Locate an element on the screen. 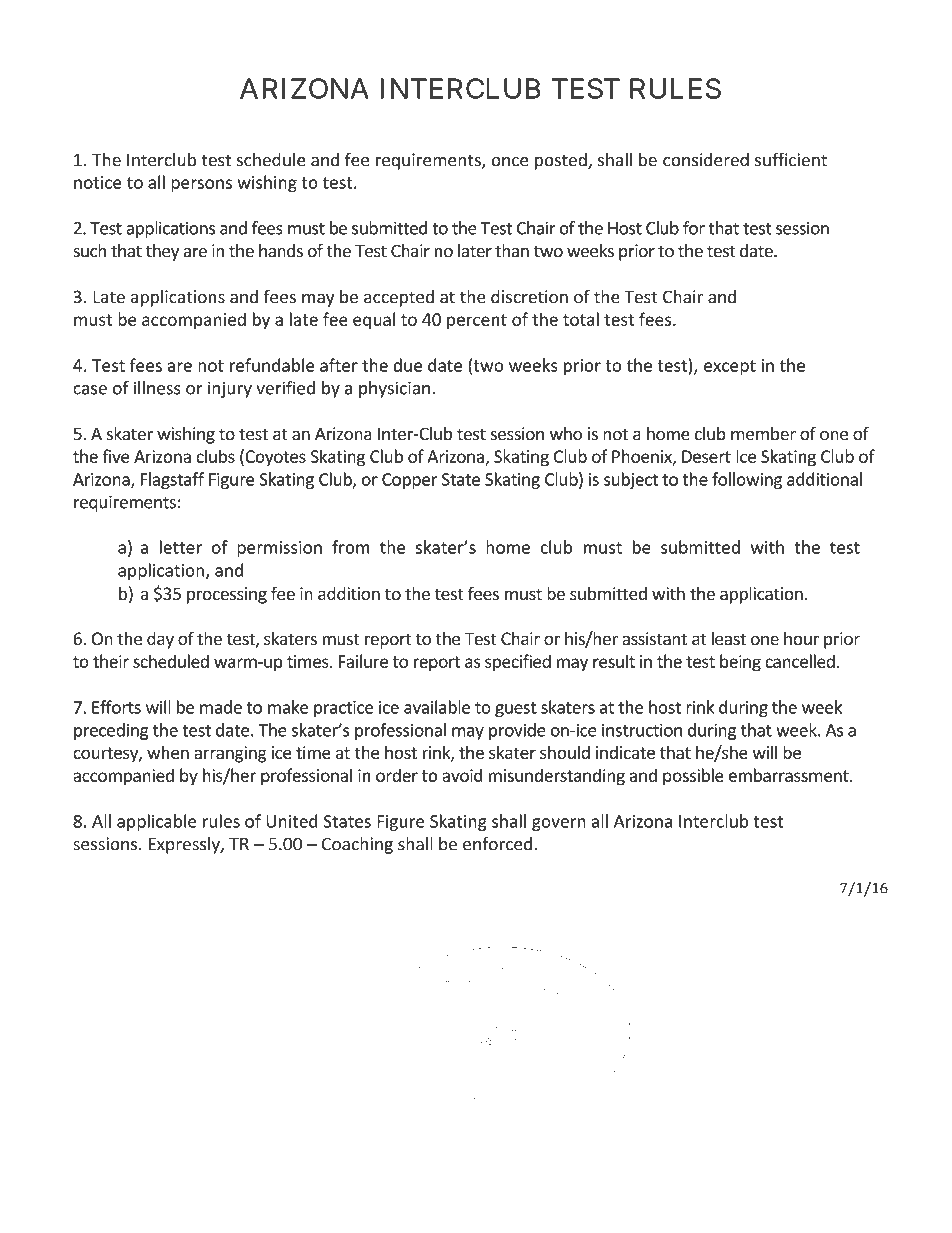 The width and height of the screenshot is (952, 1233). applicable is located at coordinates (157, 822).
